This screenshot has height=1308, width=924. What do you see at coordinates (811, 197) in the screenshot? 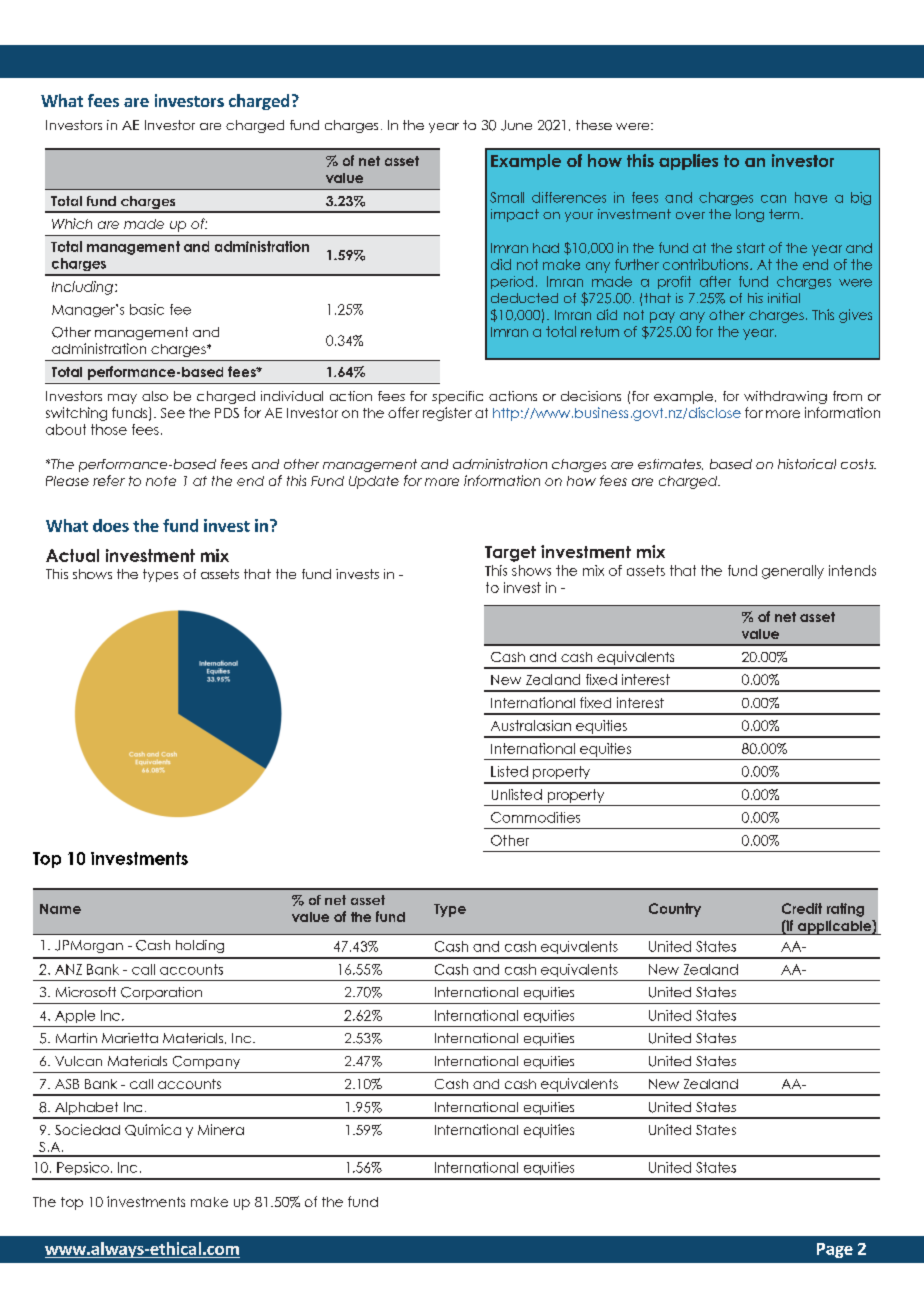
I see `have` at bounding box center [811, 197].
